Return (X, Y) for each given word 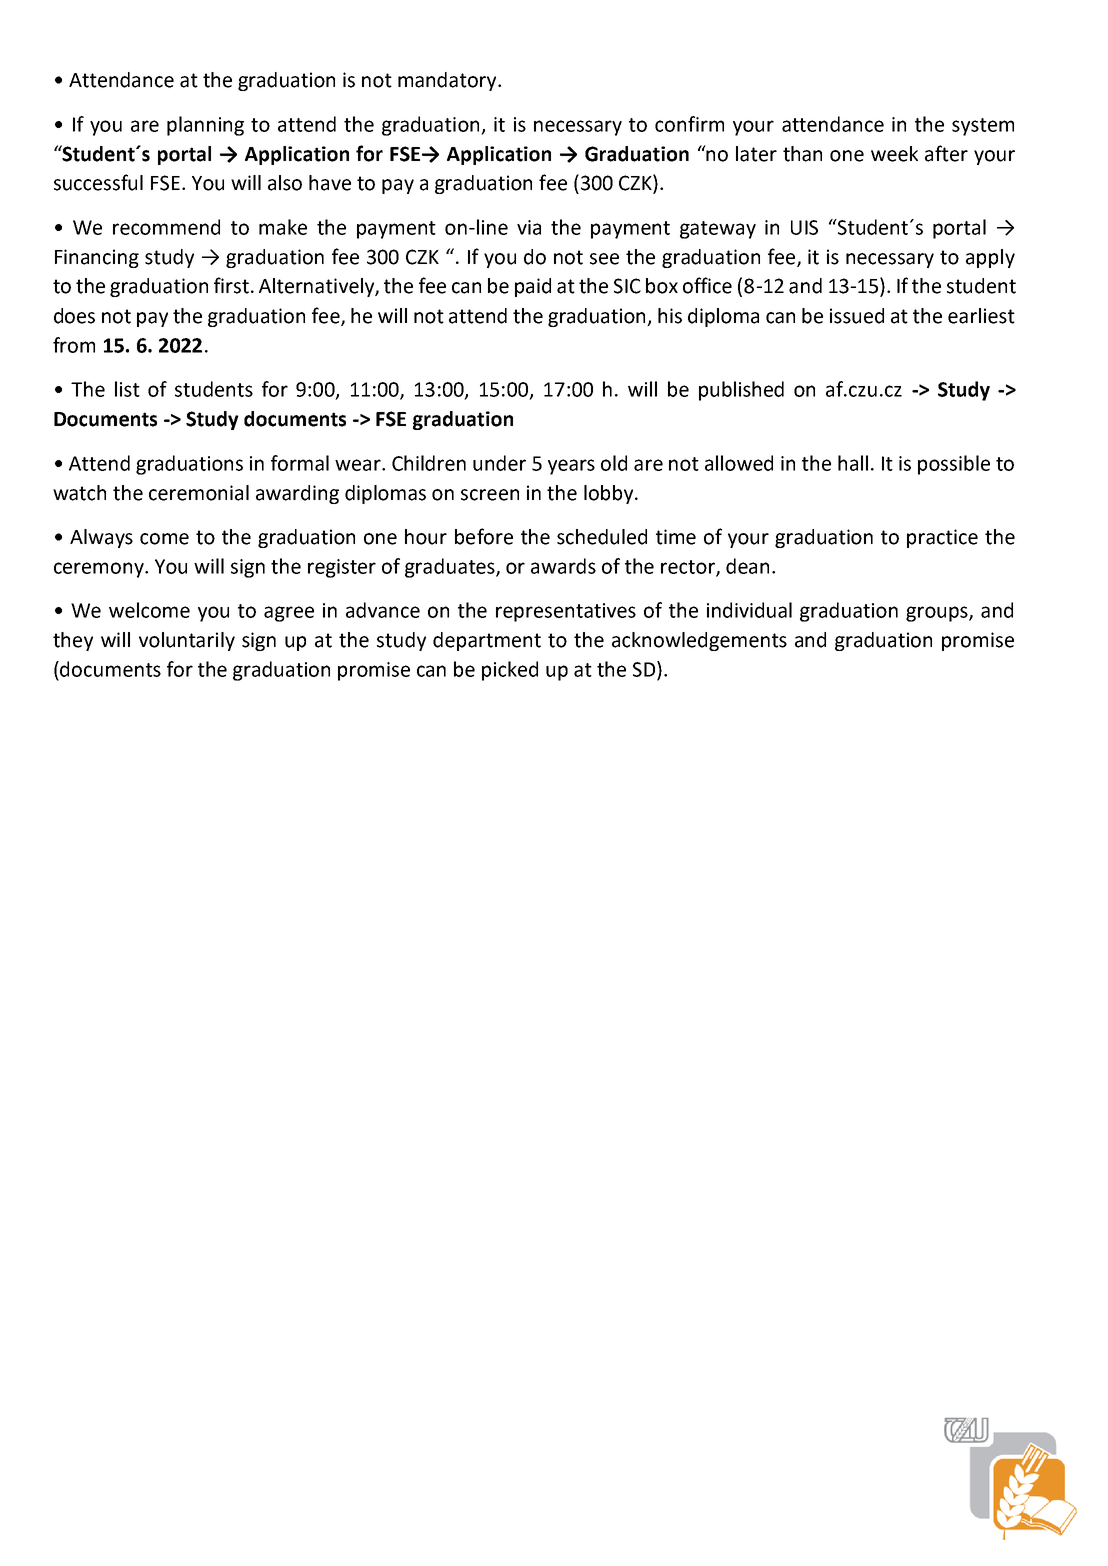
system (983, 127)
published (741, 391)
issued (857, 316)
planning (205, 126)
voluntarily (187, 641)
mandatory (448, 81)
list (127, 389)
